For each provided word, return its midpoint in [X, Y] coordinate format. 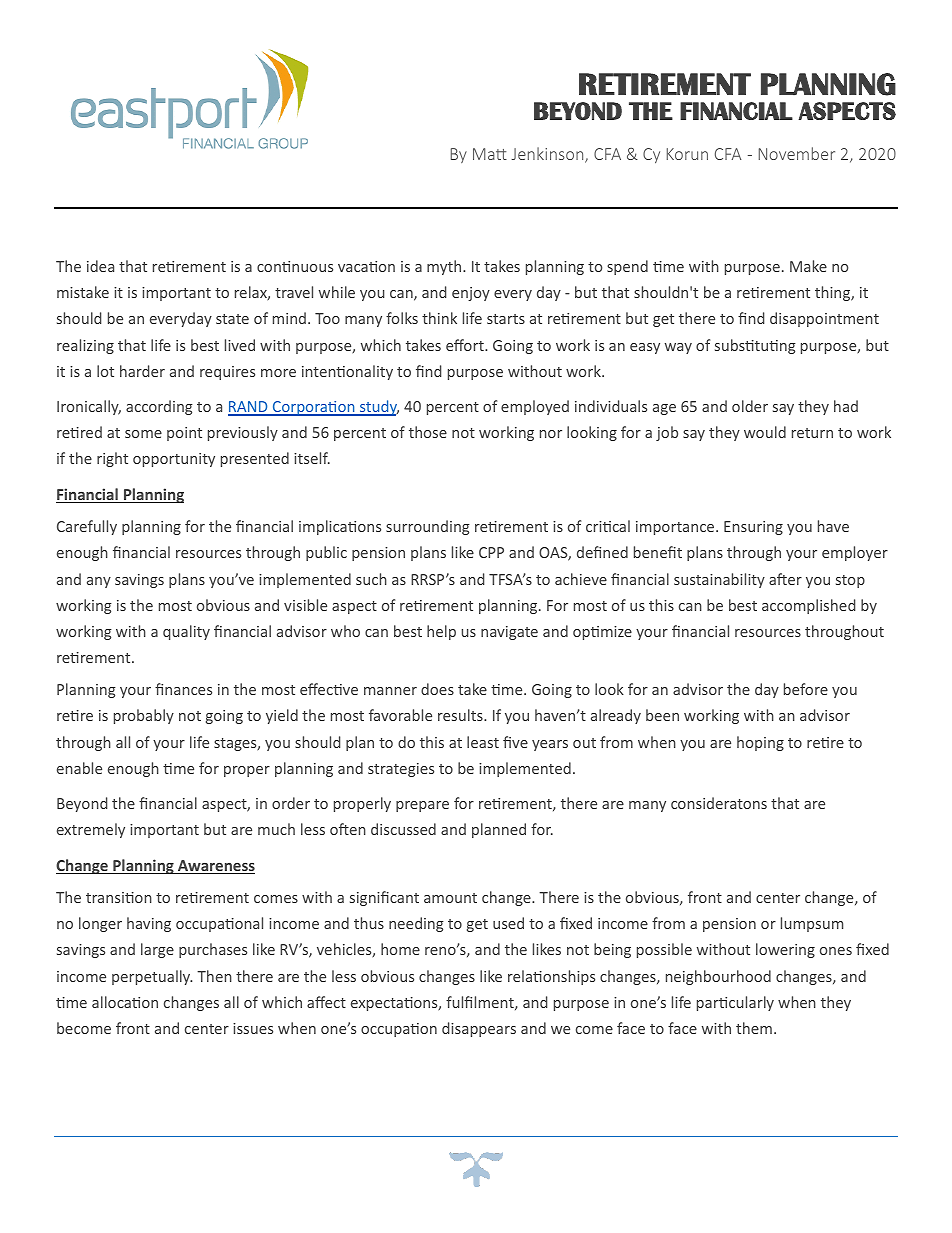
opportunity [174, 460]
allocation [125, 1002]
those [428, 432]
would [765, 432]
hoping [760, 743]
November [797, 153]
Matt [490, 154]
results [461, 715]
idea [100, 266]
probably [144, 716]
